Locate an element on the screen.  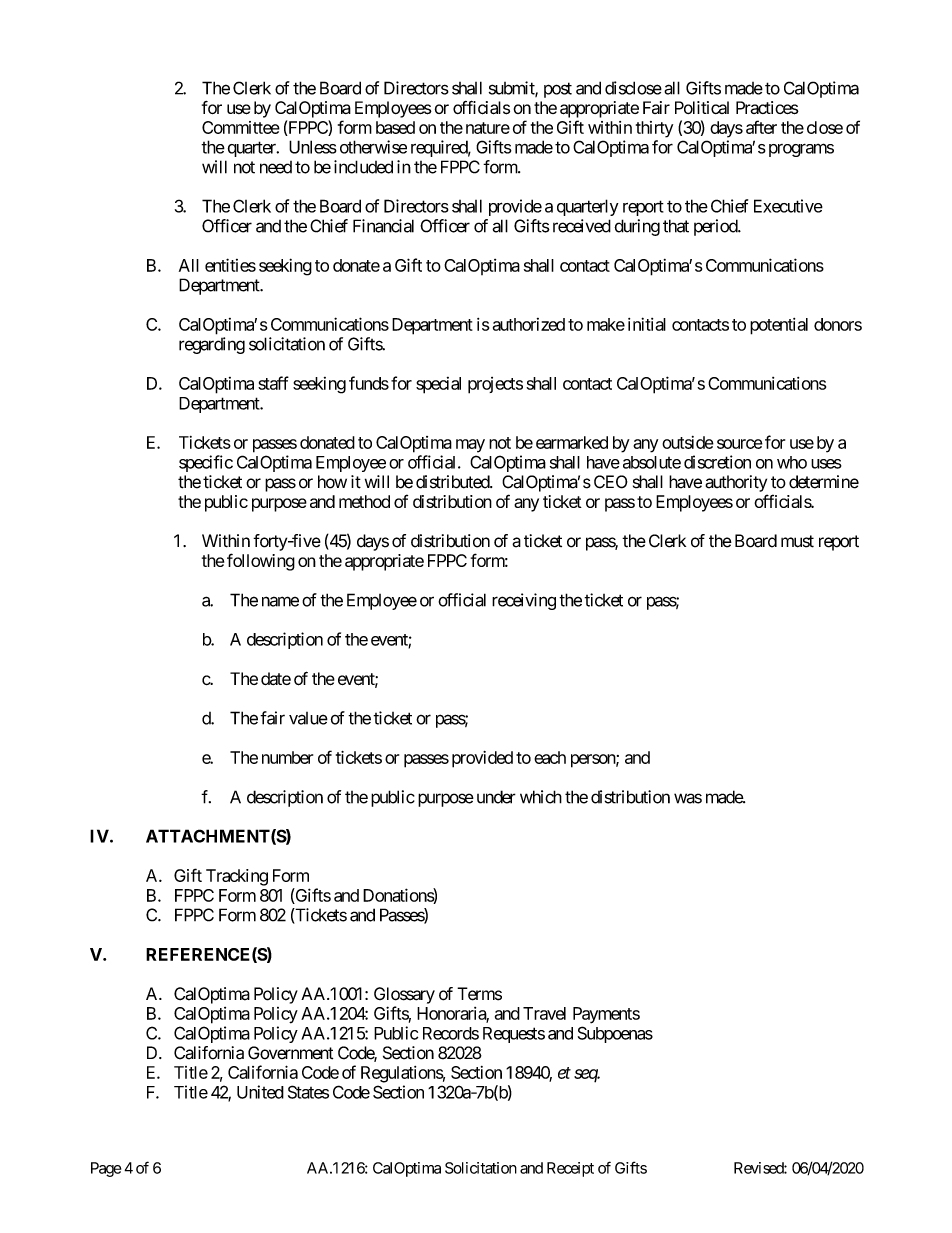
Political is located at coordinates (702, 107).
